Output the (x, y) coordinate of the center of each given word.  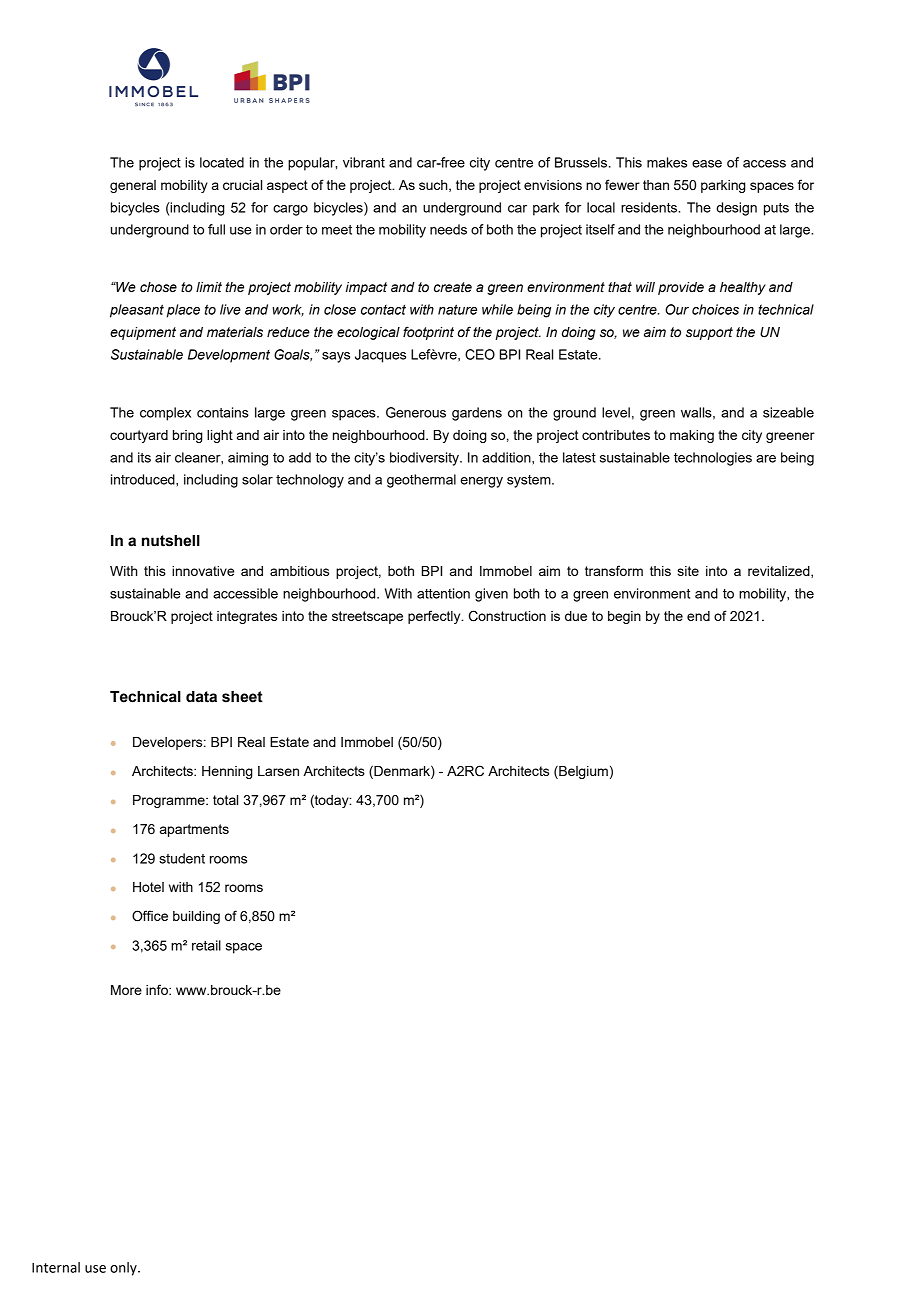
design (736, 209)
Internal (56, 1267)
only (124, 1269)
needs (448, 229)
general (133, 186)
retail (206, 945)
